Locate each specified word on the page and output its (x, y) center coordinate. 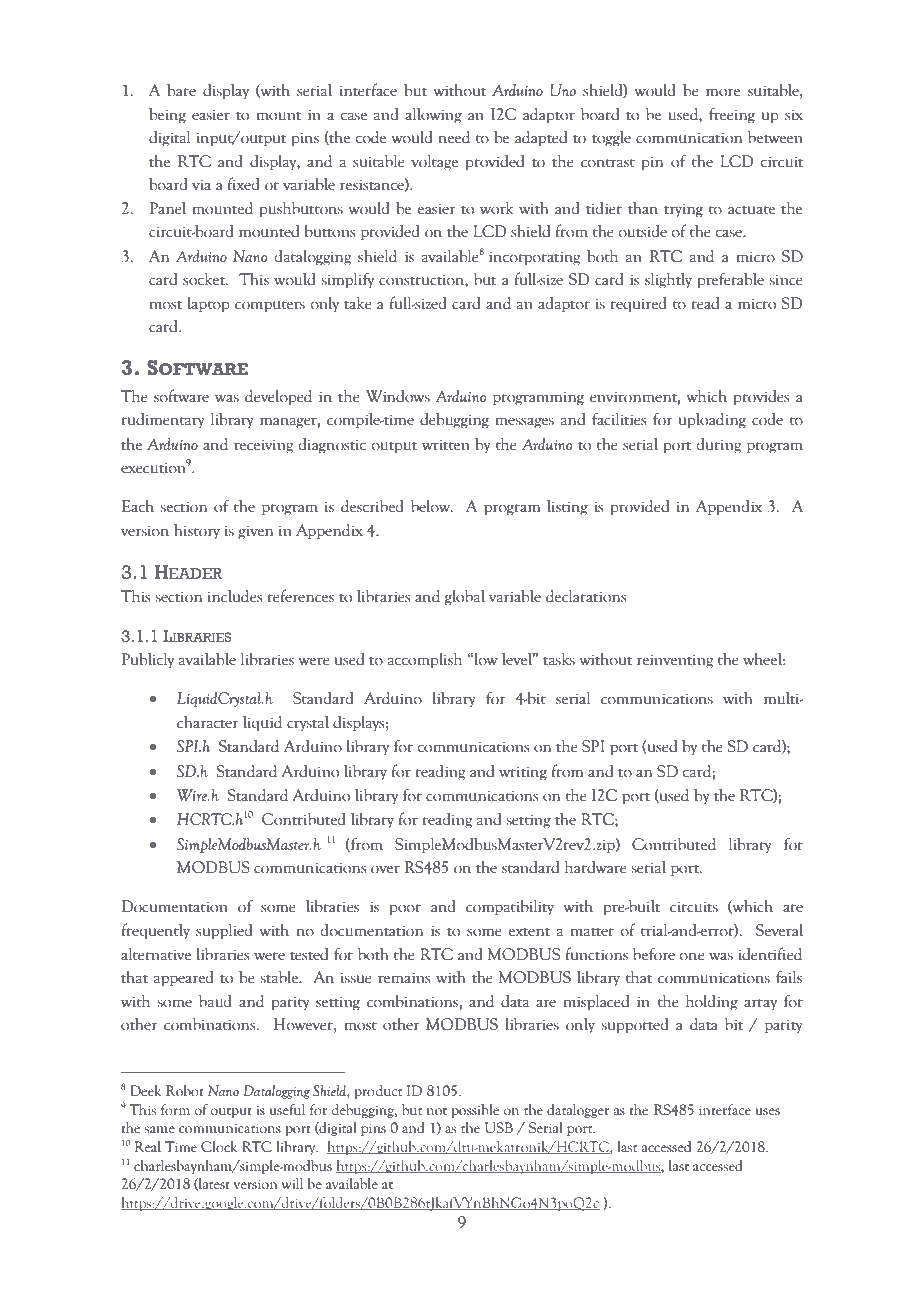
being (167, 116)
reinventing (675, 661)
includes (235, 596)
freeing (732, 115)
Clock (219, 1147)
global (465, 598)
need (454, 137)
